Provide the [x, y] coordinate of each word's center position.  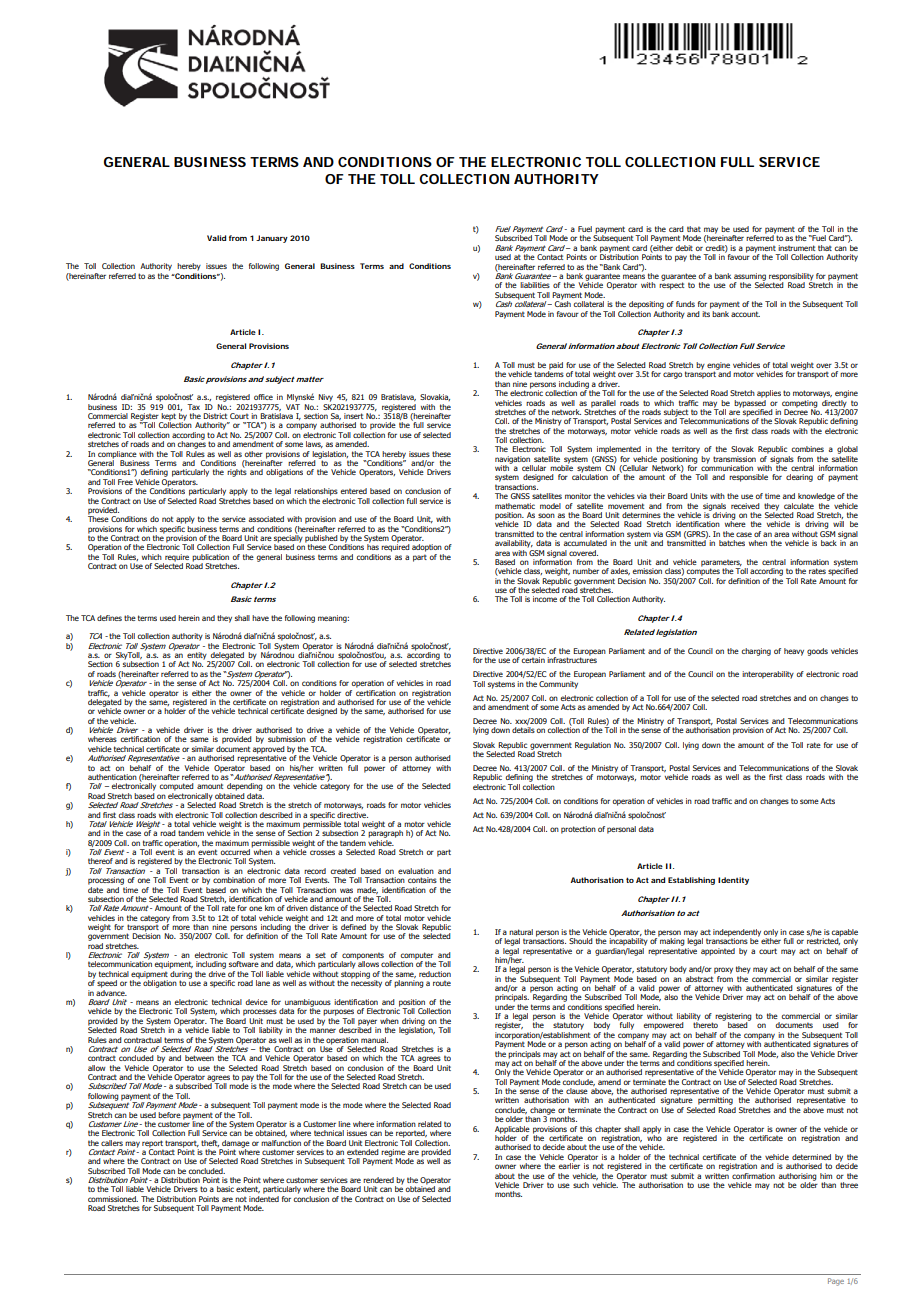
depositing [646, 305]
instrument [796, 248]
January [272, 239]
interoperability [768, 675]
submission [287, 739]
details [523, 730]
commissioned [113, 1199]
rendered [378, 1180]
